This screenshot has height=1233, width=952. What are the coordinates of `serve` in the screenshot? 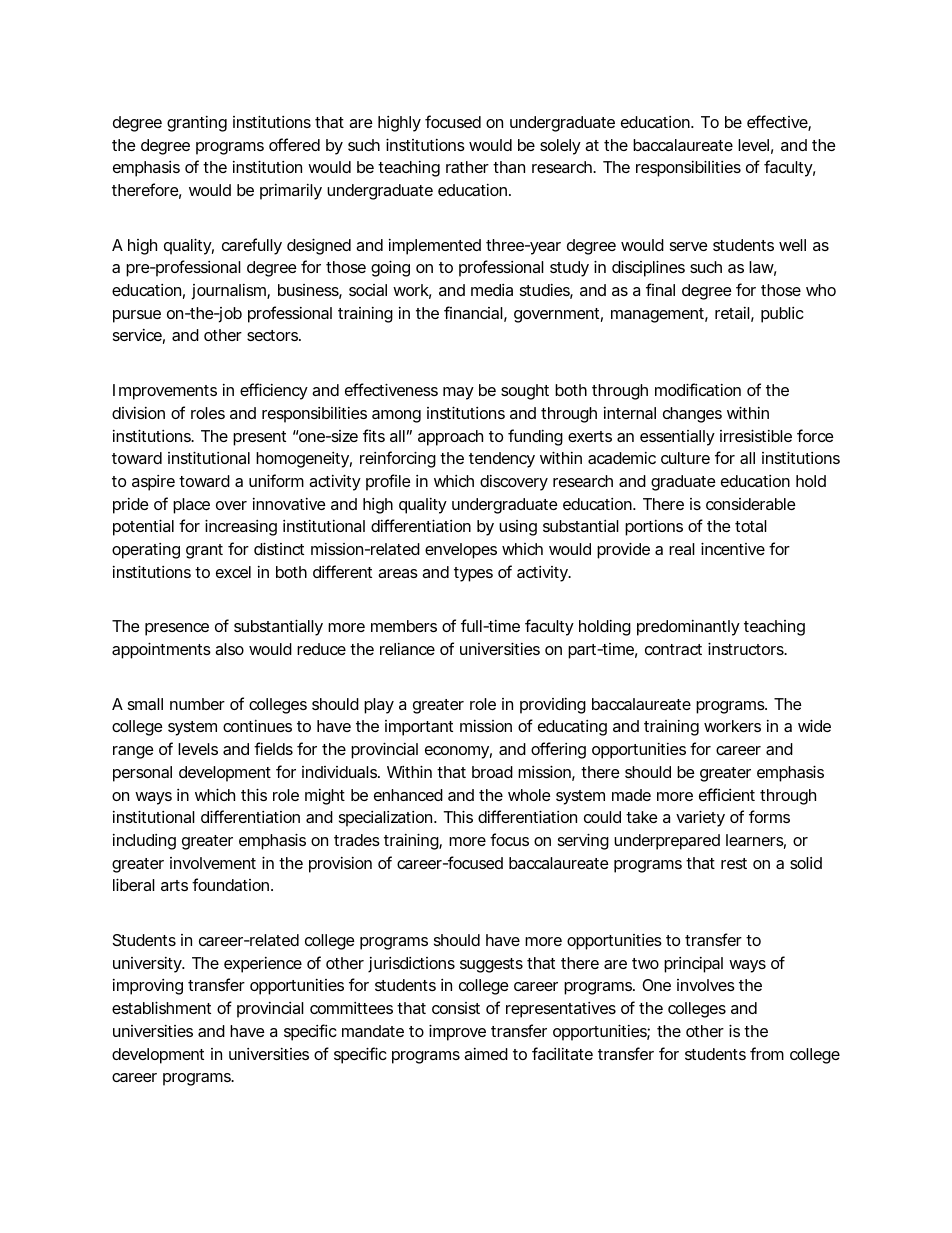 It's located at (689, 246).
